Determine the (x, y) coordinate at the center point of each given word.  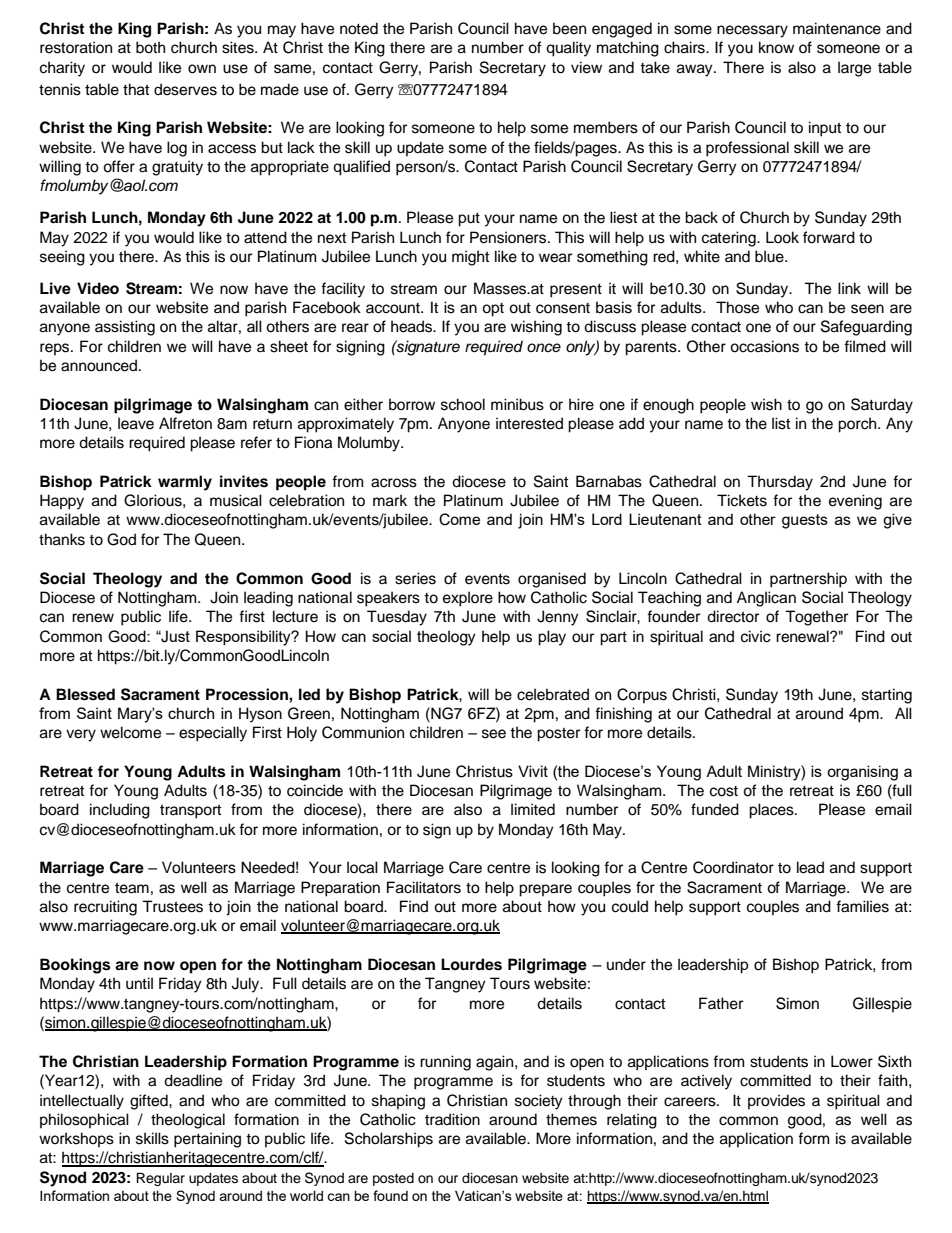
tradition (452, 1119)
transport (190, 811)
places (772, 811)
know (776, 47)
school (463, 404)
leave (136, 423)
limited (533, 809)
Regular (160, 1179)
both (150, 47)
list (781, 423)
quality (568, 49)
